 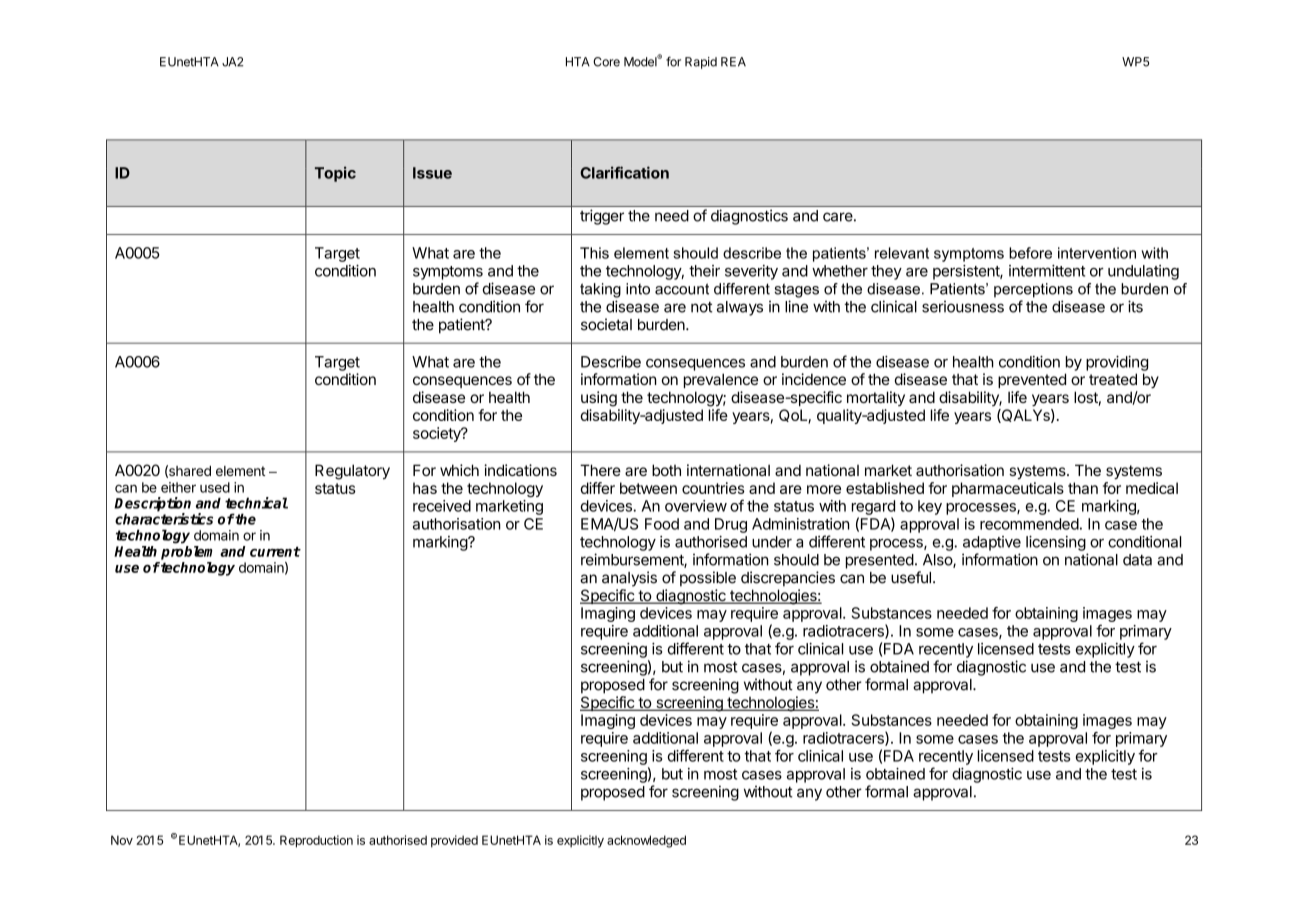 I want to click on acknowledged, so click(x=646, y=841).
